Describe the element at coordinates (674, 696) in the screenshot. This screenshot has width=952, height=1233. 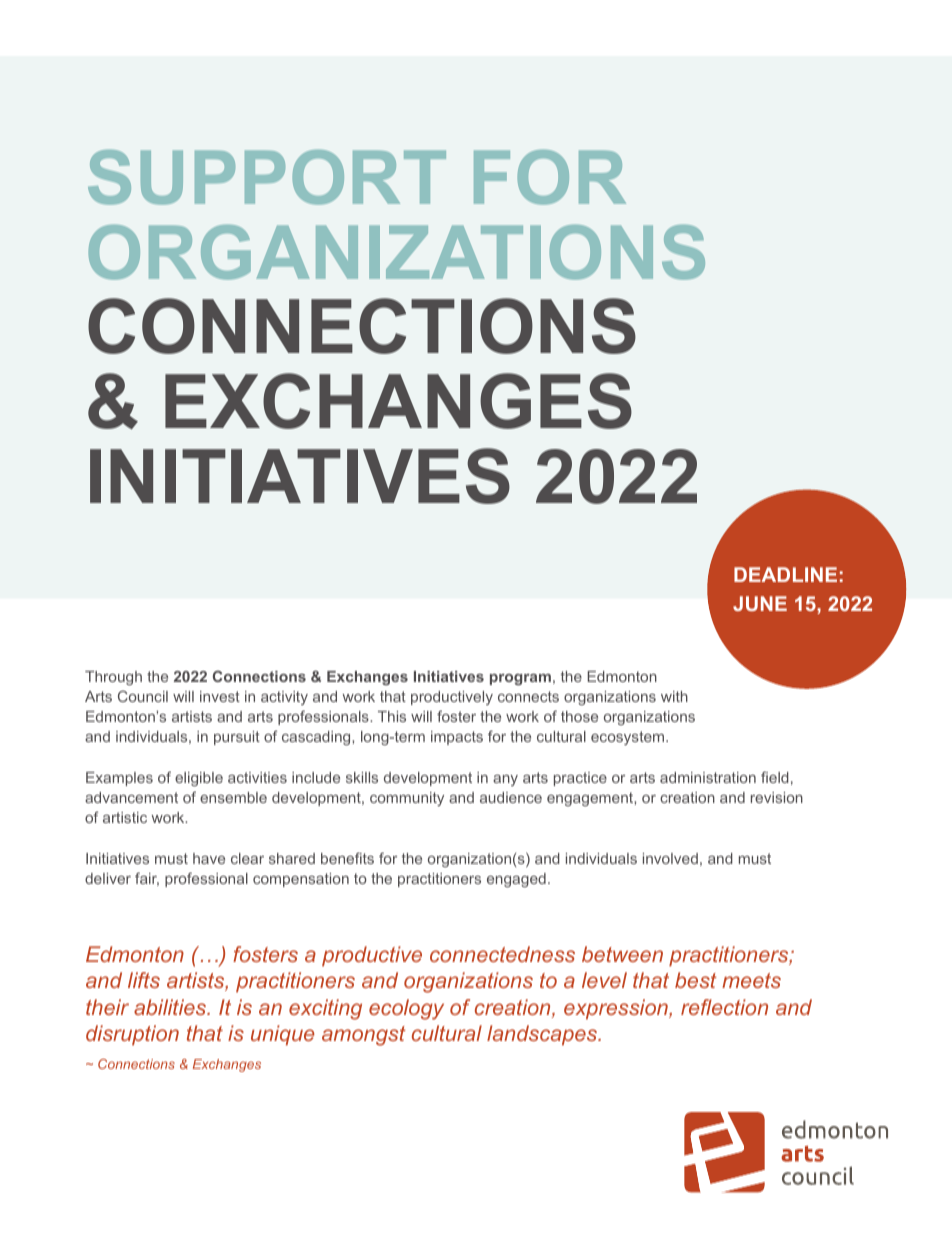
I see `with` at that location.
